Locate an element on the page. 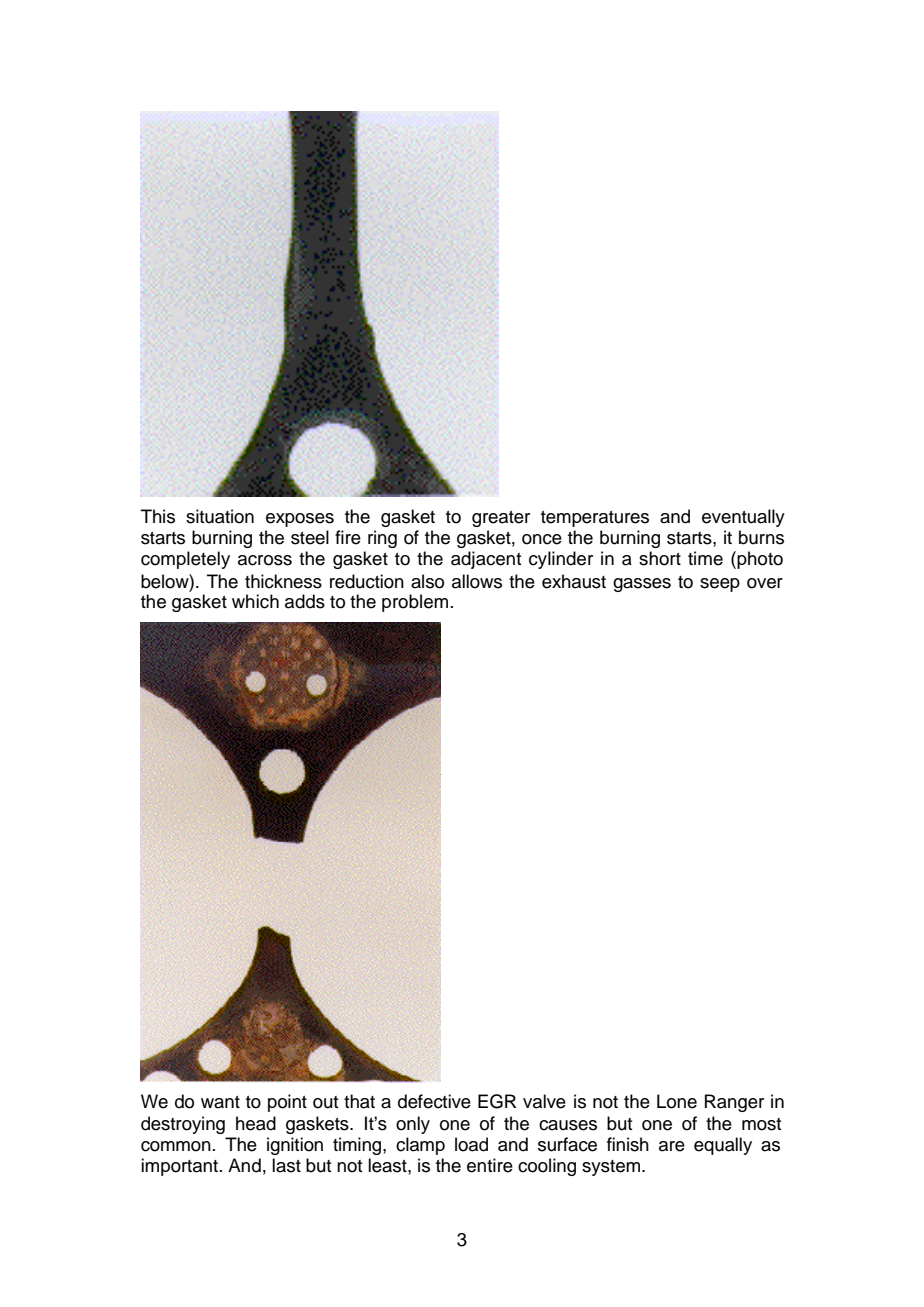 The width and height of the image is (924, 1307). which is located at coordinates (255, 601).
